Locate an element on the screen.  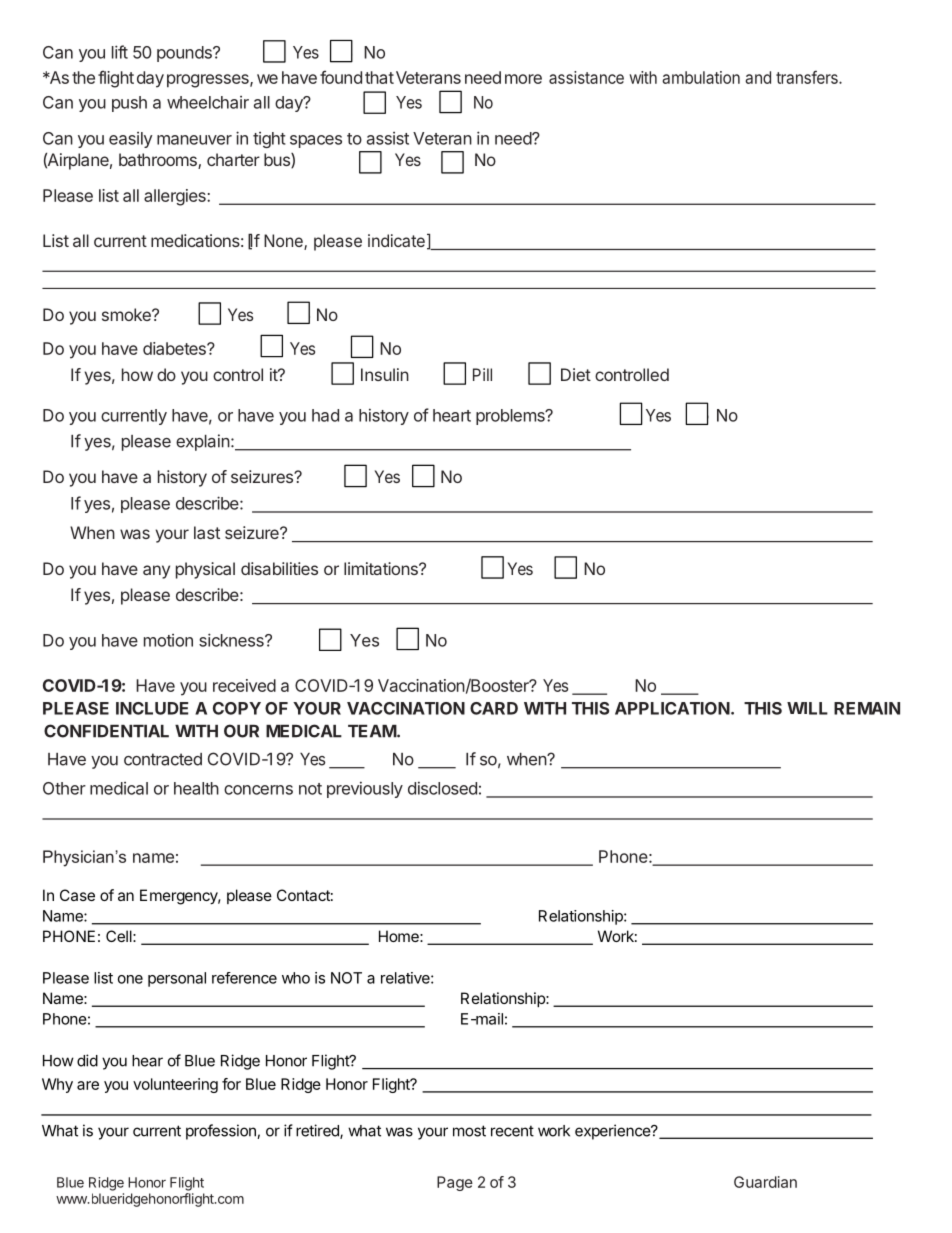
motion is located at coordinates (168, 640).
